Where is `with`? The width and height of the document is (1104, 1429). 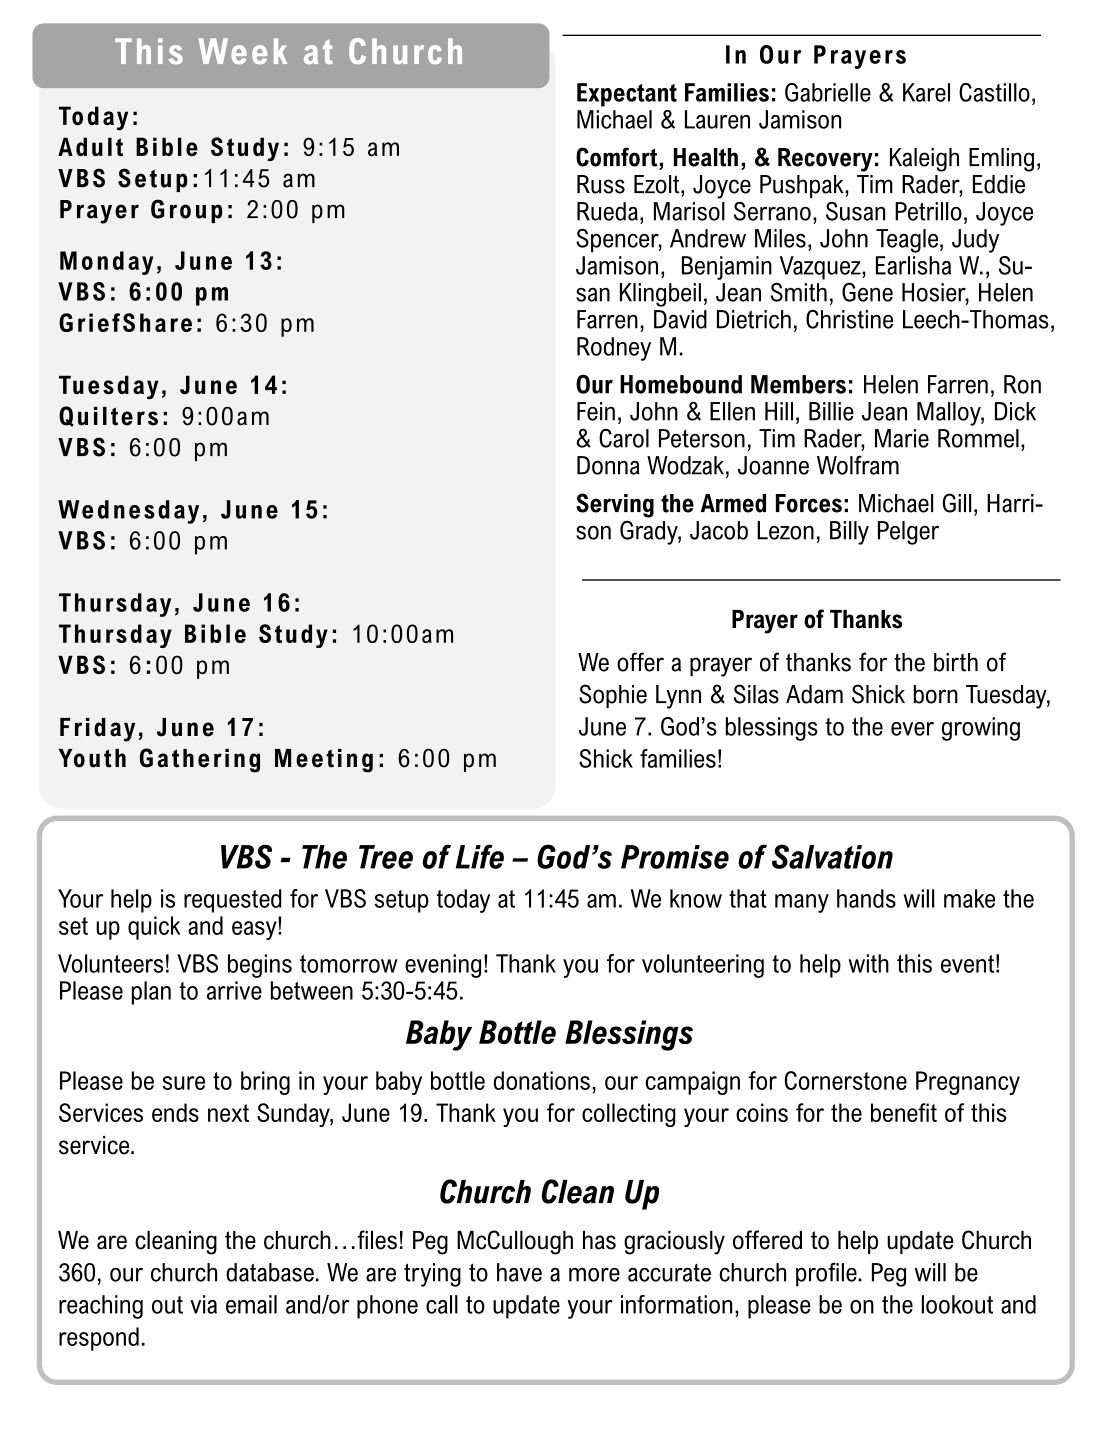 with is located at coordinates (868, 963).
